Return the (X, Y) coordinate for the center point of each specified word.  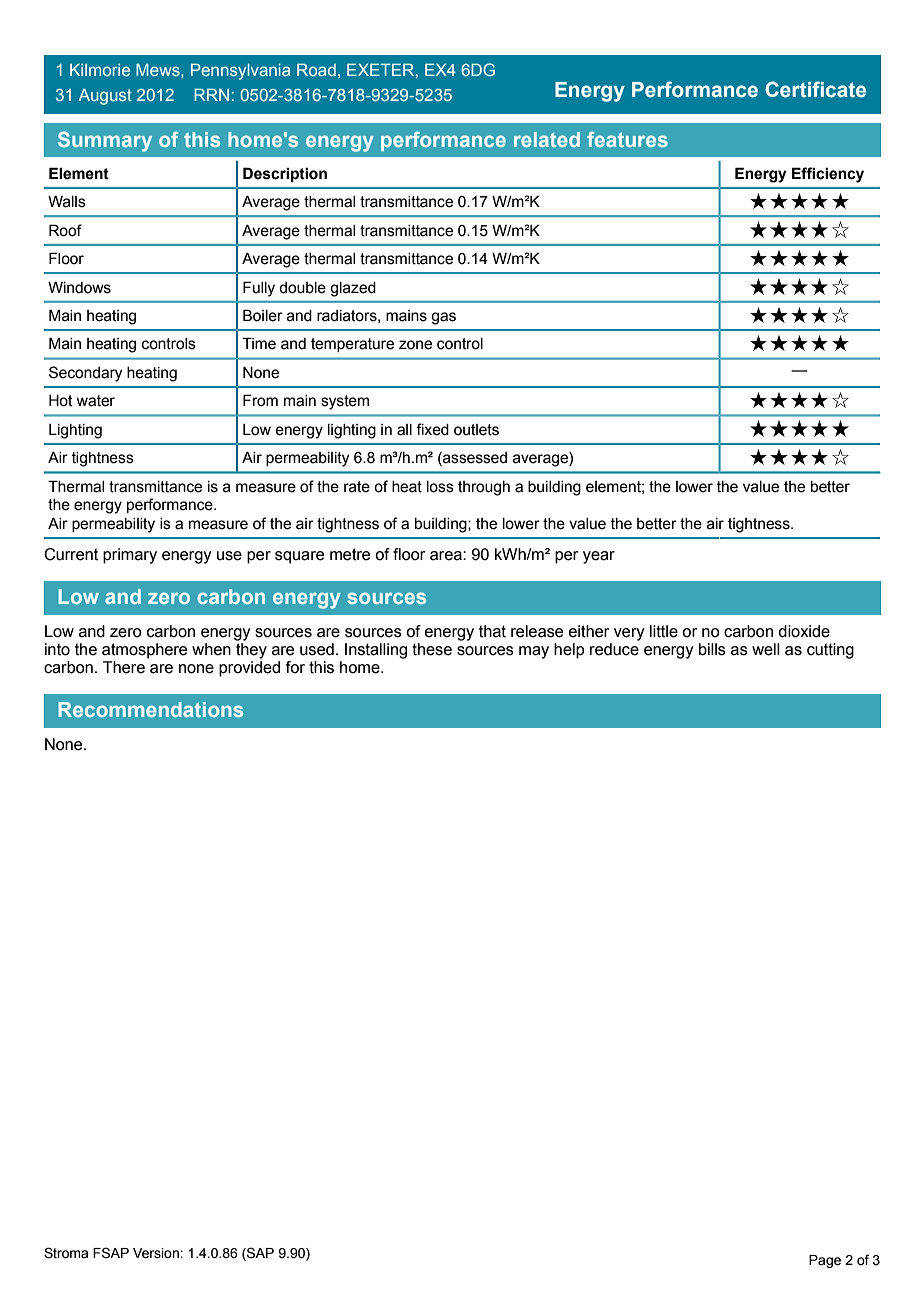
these (432, 649)
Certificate (815, 89)
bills (712, 649)
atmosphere (144, 651)
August (105, 97)
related (547, 139)
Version (157, 1253)
